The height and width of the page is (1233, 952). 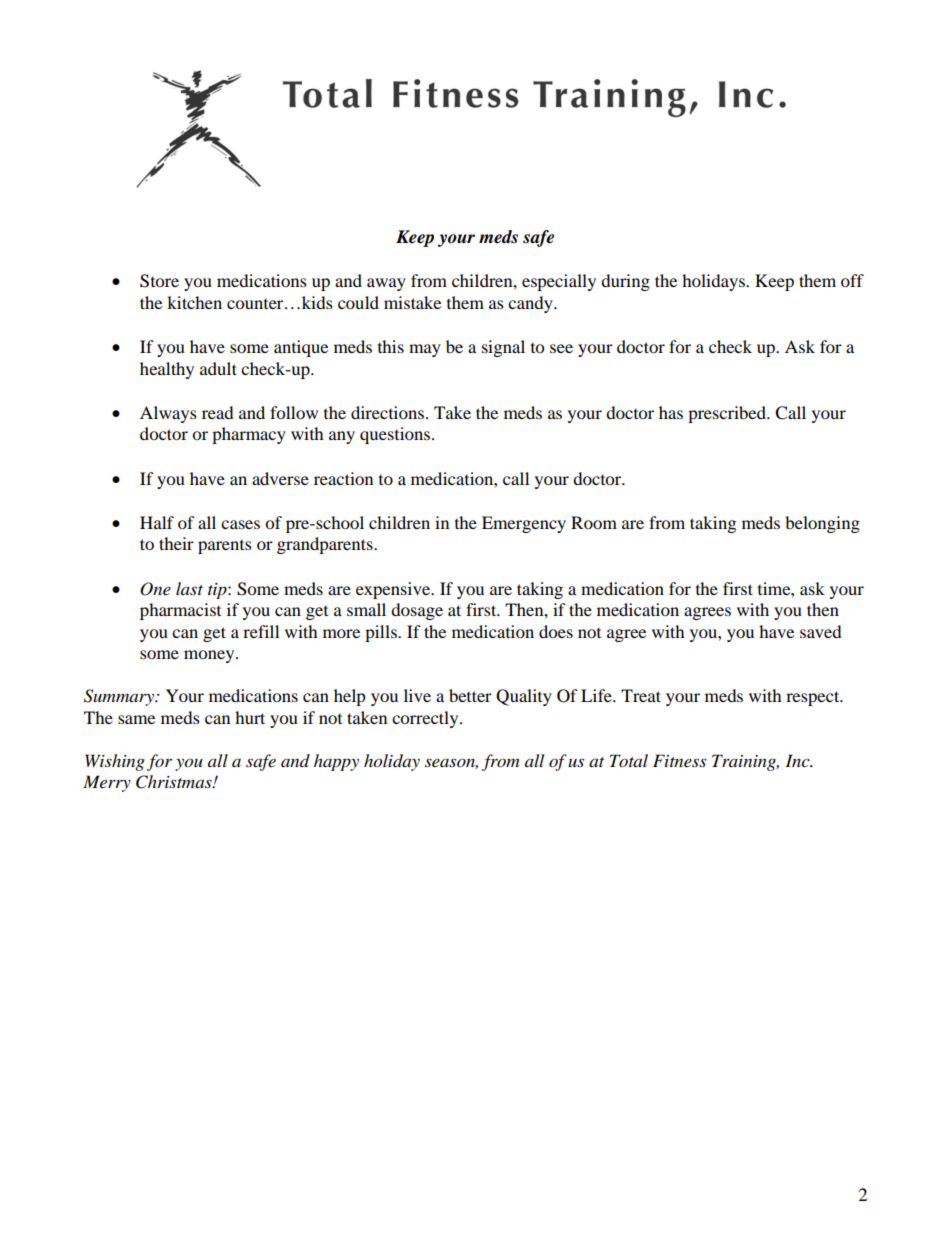 What do you see at coordinates (336, 762) in the page?
I see `happy` at bounding box center [336, 762].
